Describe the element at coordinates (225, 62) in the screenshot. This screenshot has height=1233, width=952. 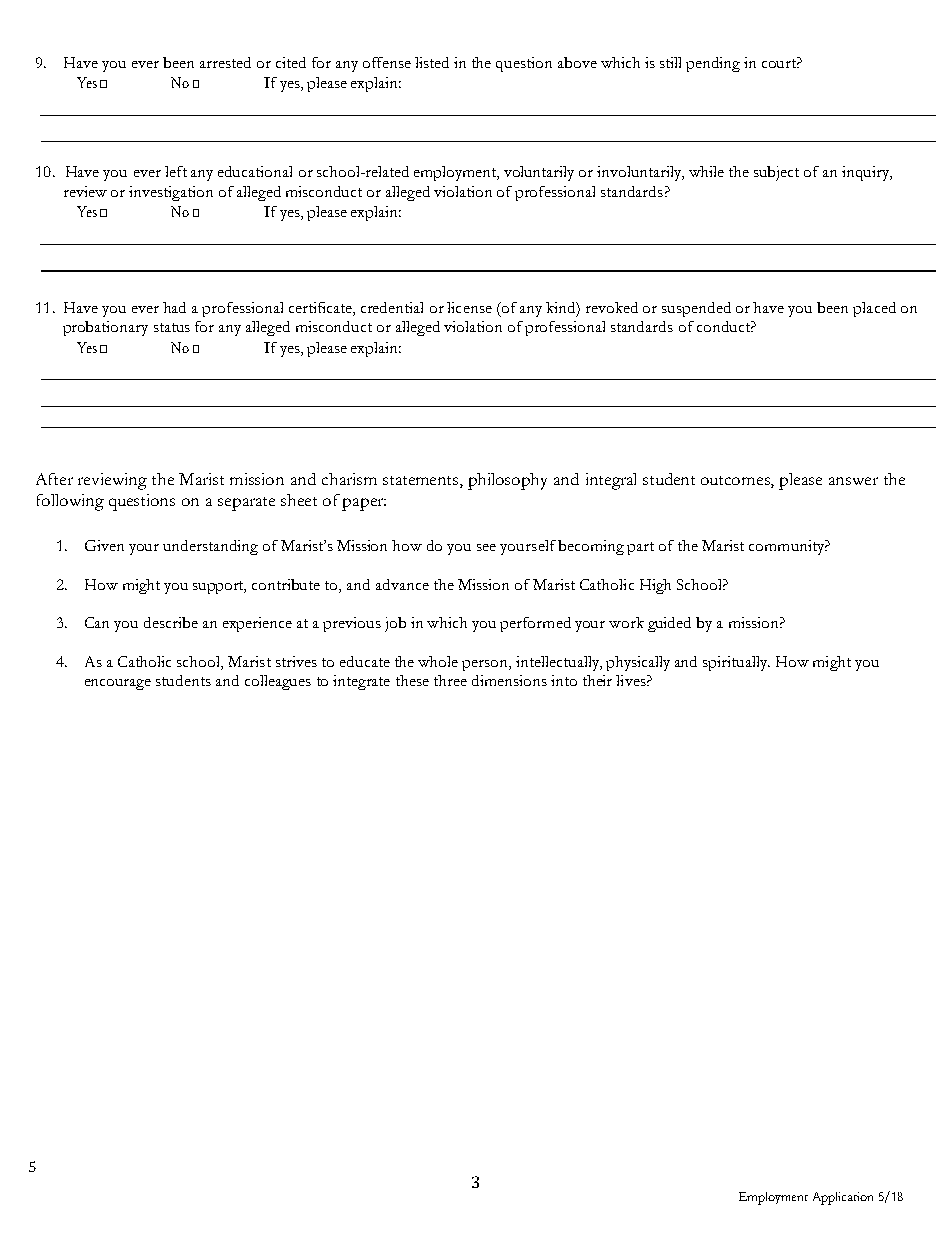
I see `arrested` at that location.
